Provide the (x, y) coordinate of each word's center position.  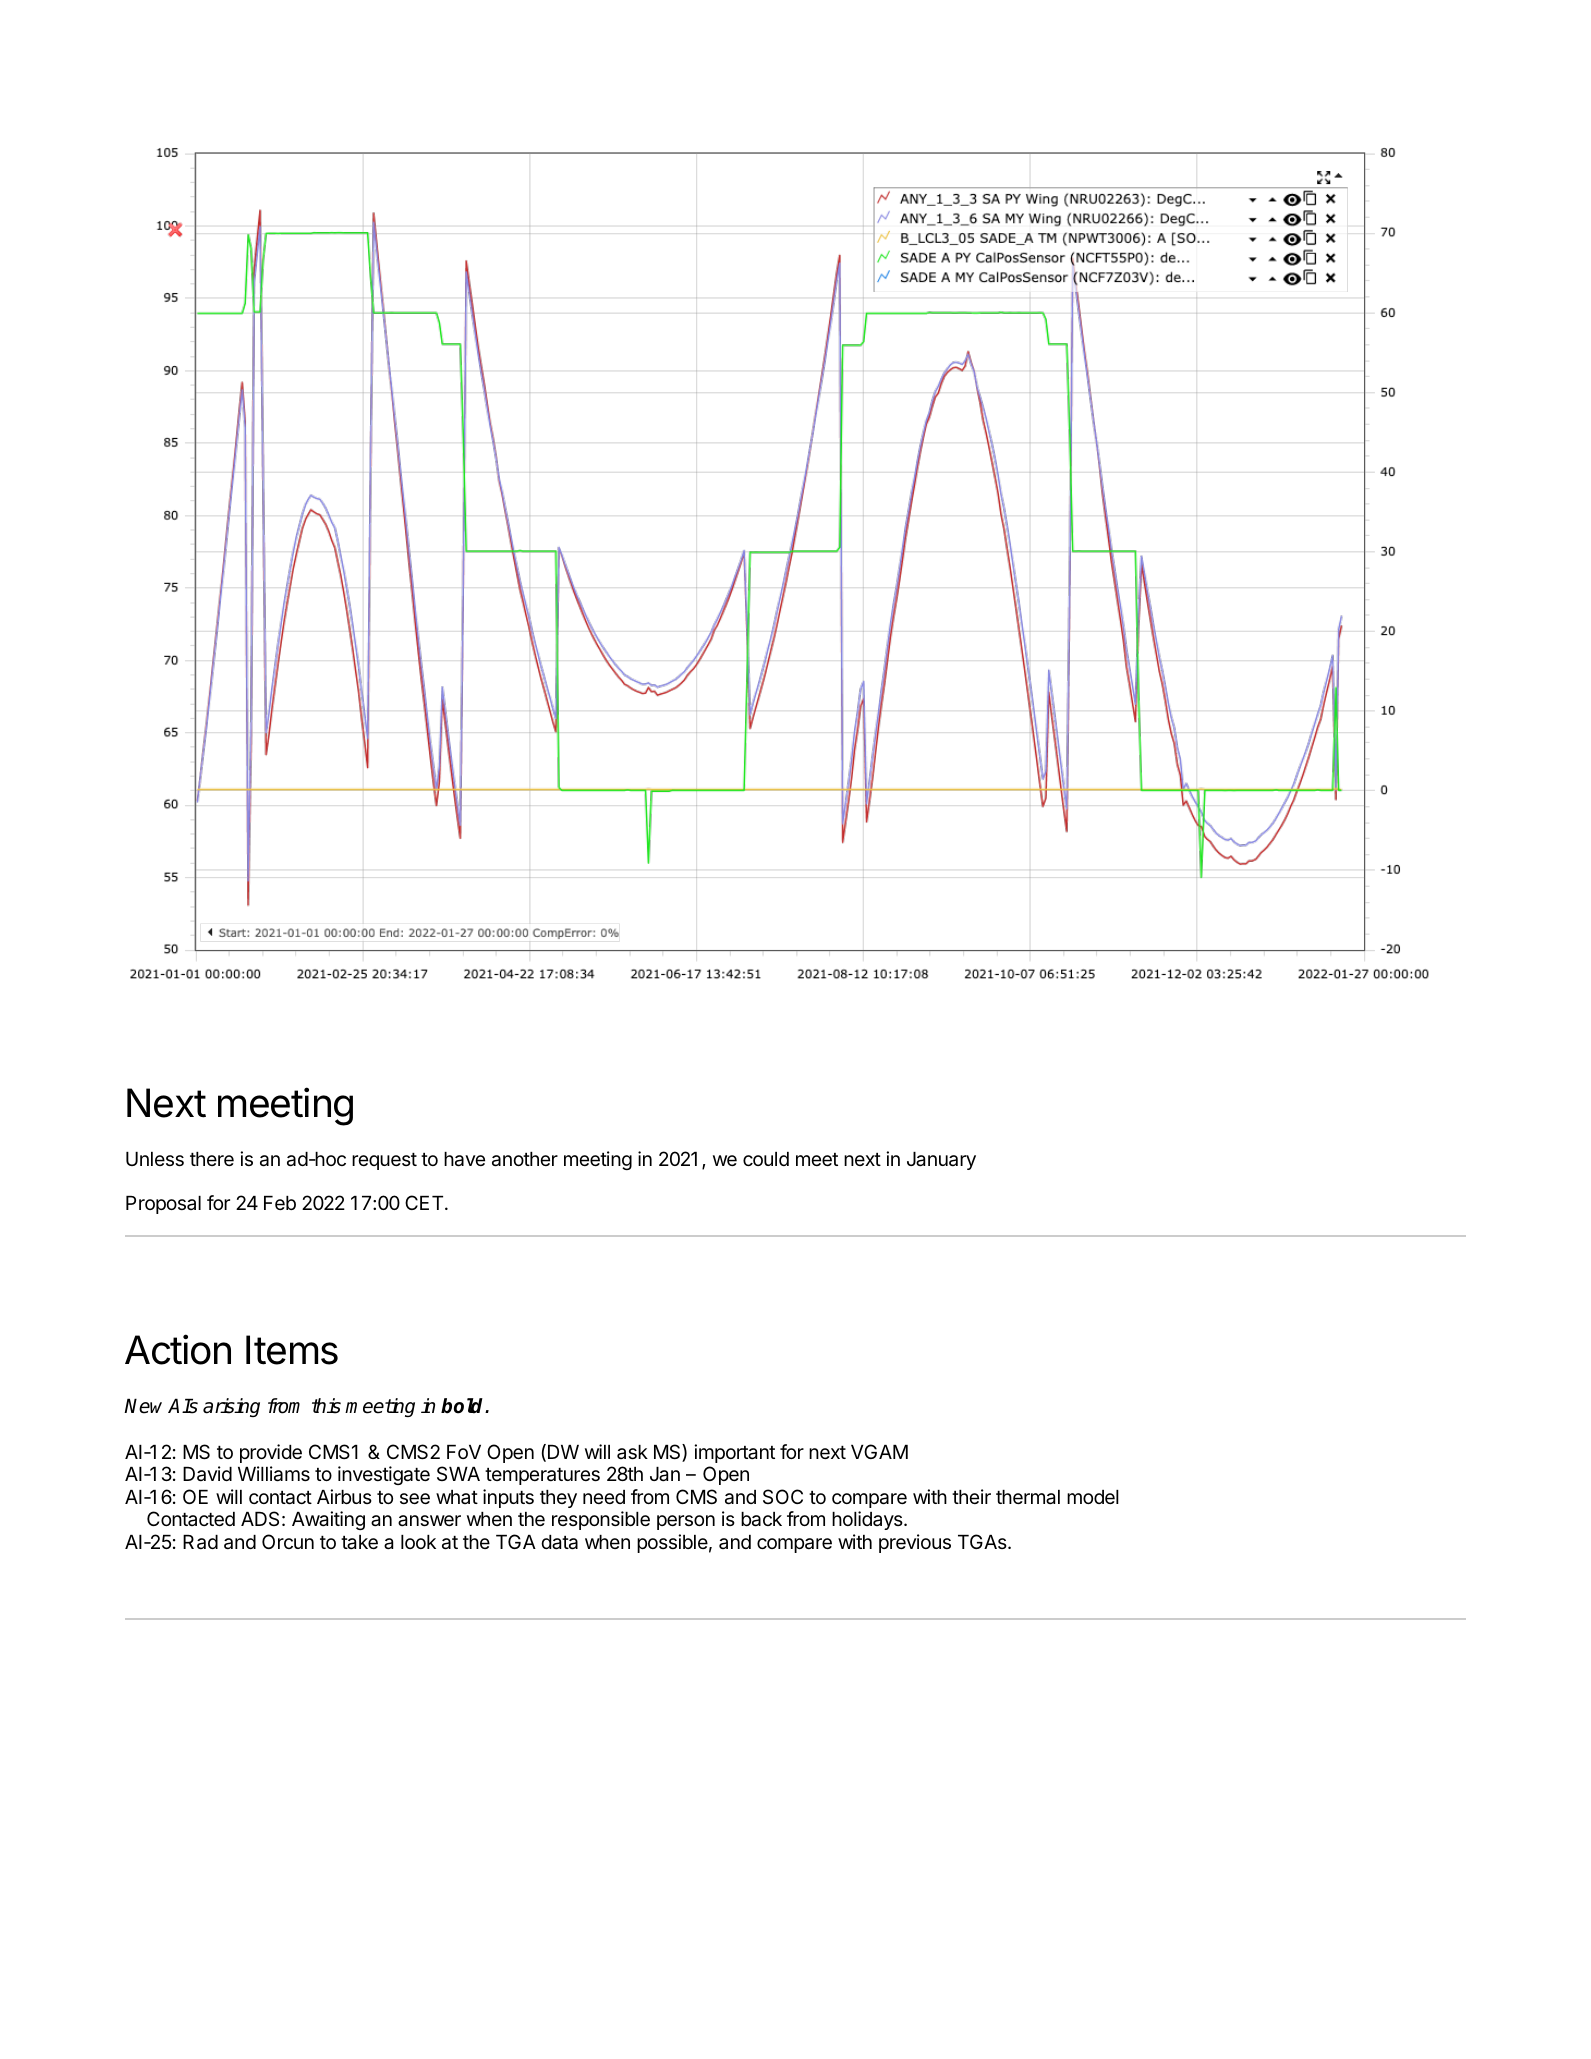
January (941, 1161)
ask (632, 1452)
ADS (260, 1518)
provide (271, 1453)
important (734, 1453)
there (212, 1159)
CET (425, 1202)
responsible (601, 1520)
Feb (280, 1203)
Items (292, 1350)
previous (915, 1543)
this (326, 1406)
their (971, 1496)
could (766, 1159)
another (525, 1159)
